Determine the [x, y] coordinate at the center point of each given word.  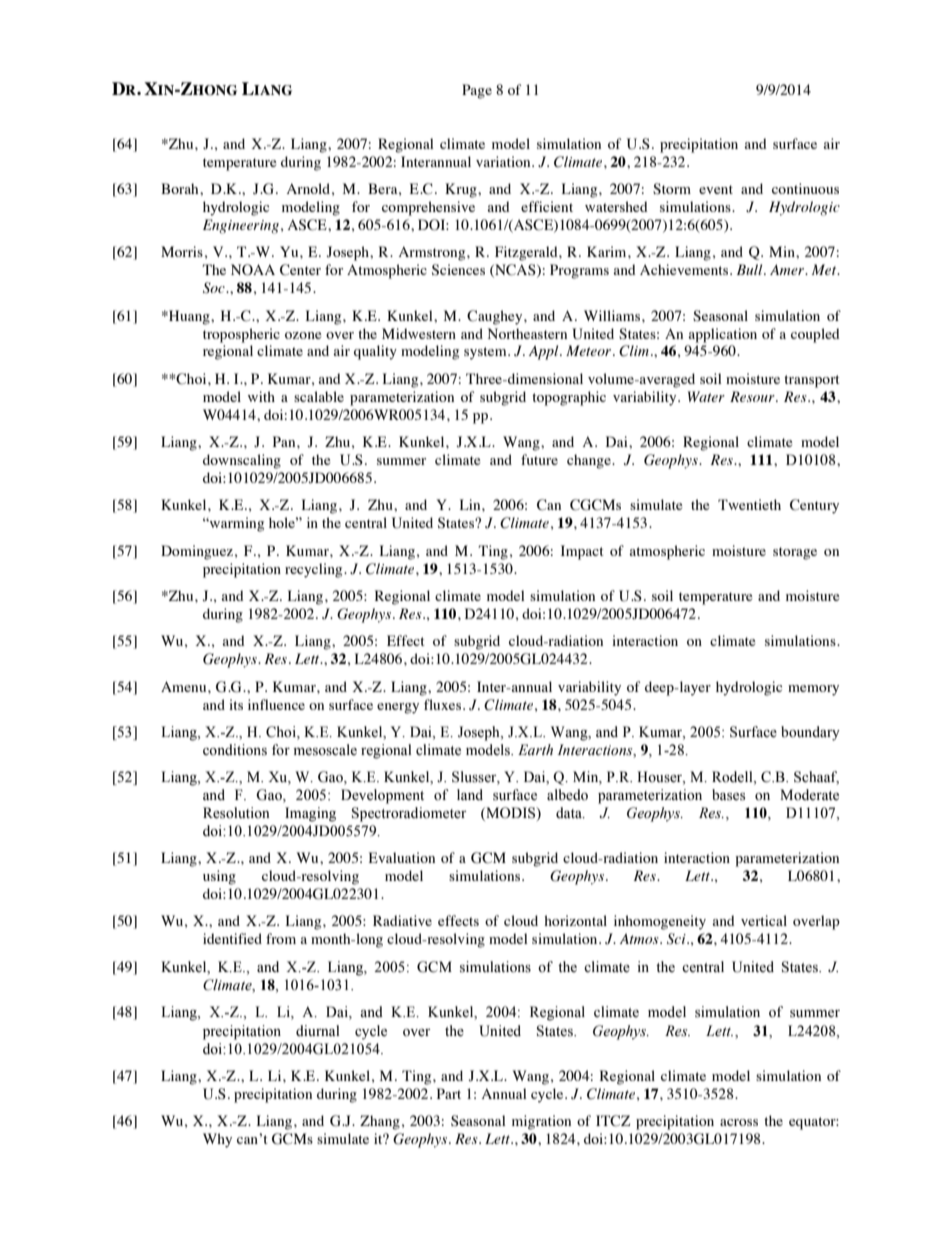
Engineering [241, 226]
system [486, 353]
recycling [315, 570]
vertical [764, 920]
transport [812, 381]
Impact [582, 552]
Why [217, 1140]
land [470, 794]
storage [795, 553]
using [219, 877]
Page [477, 91]
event [716, 189]
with [261, 396]
